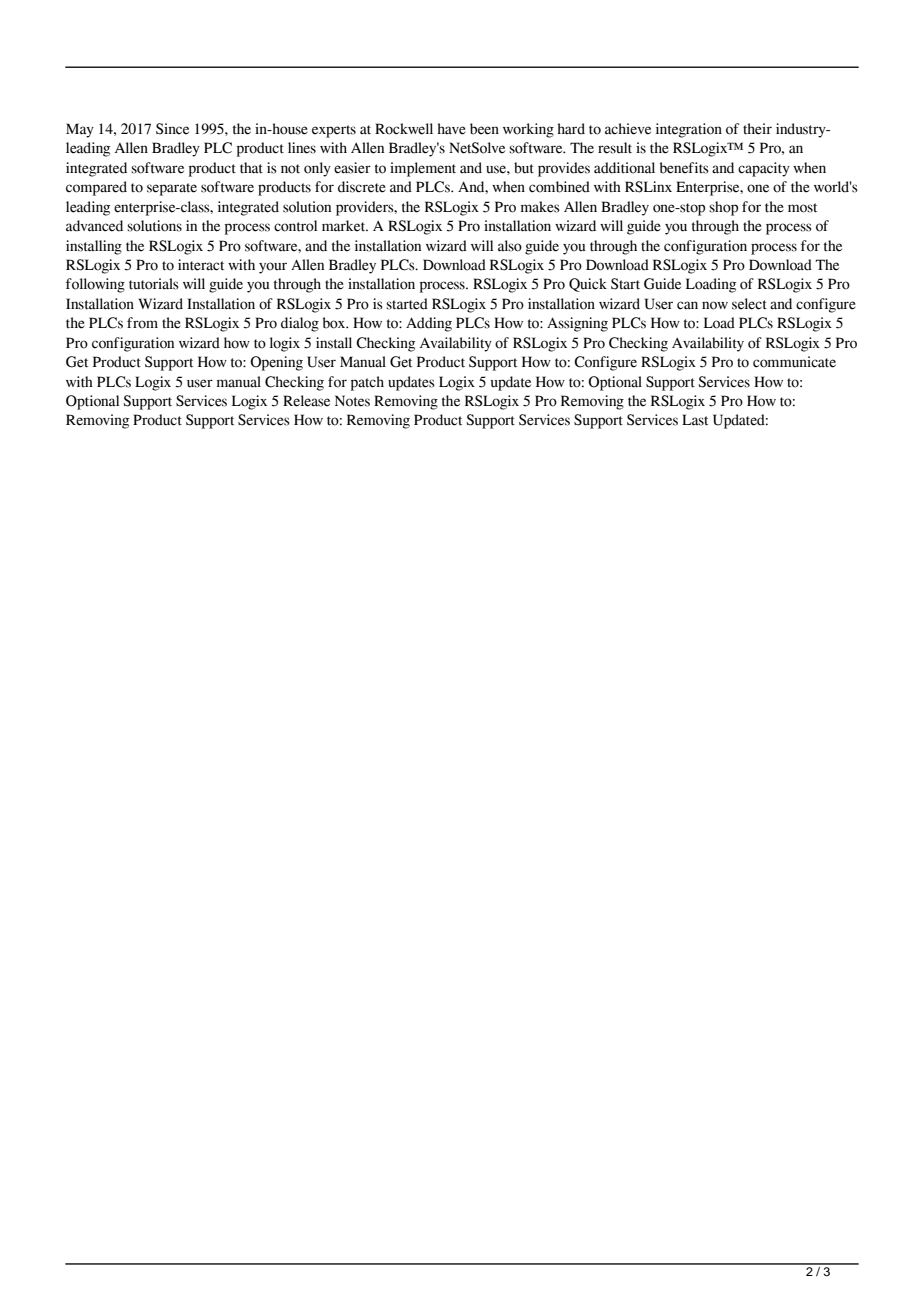 This image has height=1308, width=924. What do you see at coordinates (451, 129) in the image?
I see `have` at bounding box center [451, 129].
